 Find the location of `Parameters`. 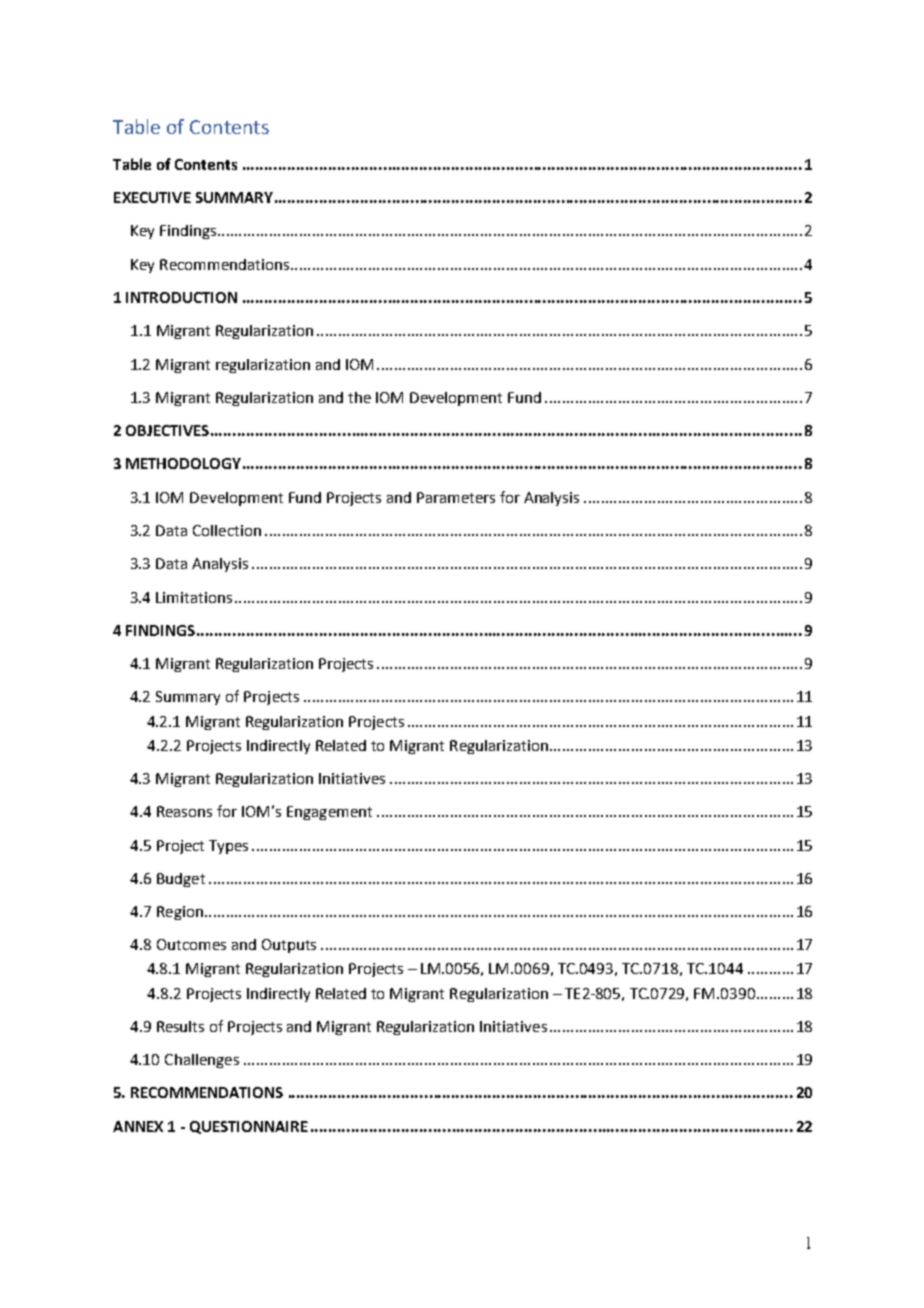

Parameters is located at coordinates (456, 497).
